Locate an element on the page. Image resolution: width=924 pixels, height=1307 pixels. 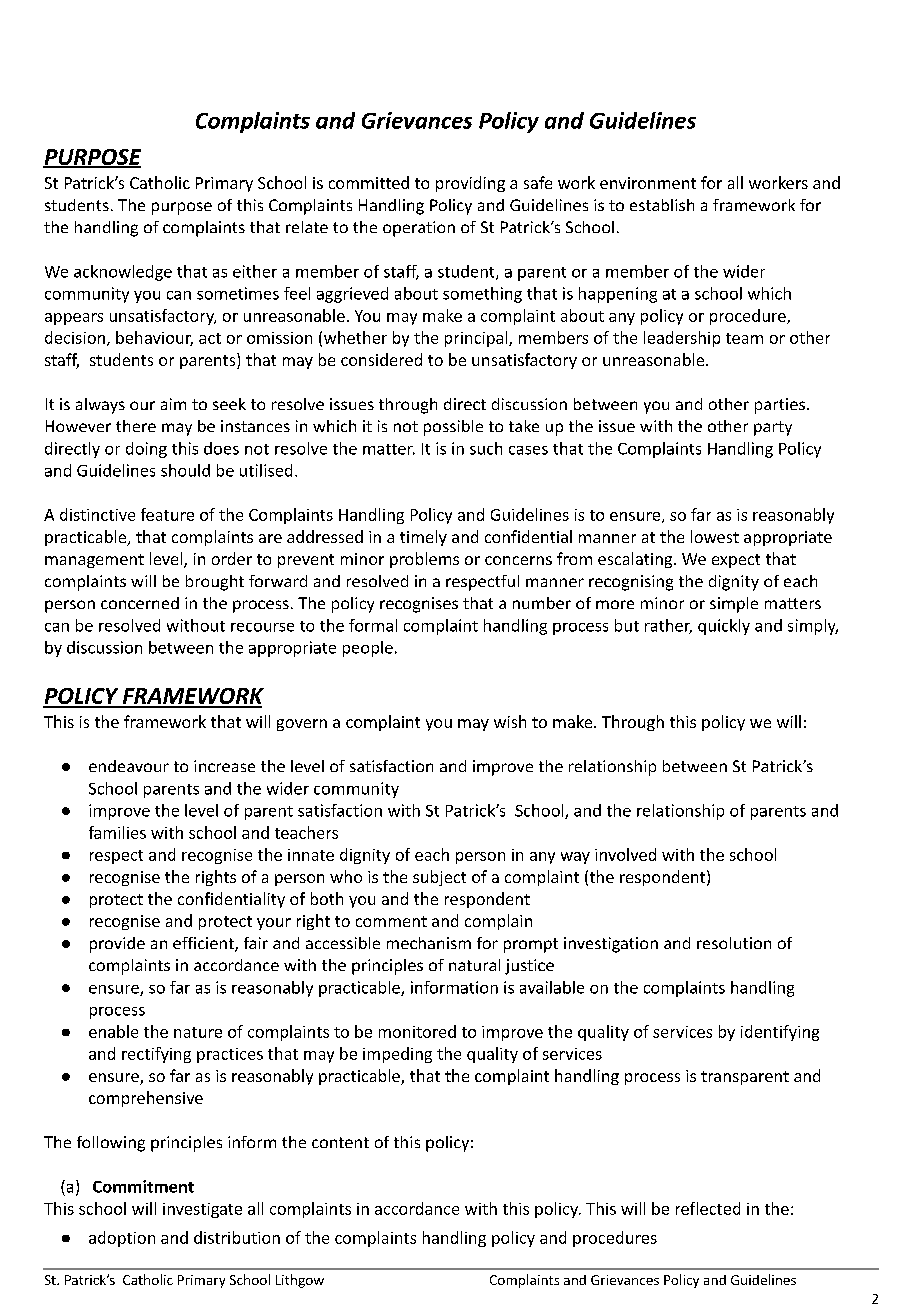
Lithgow is located at coordinates (300, 1281).
